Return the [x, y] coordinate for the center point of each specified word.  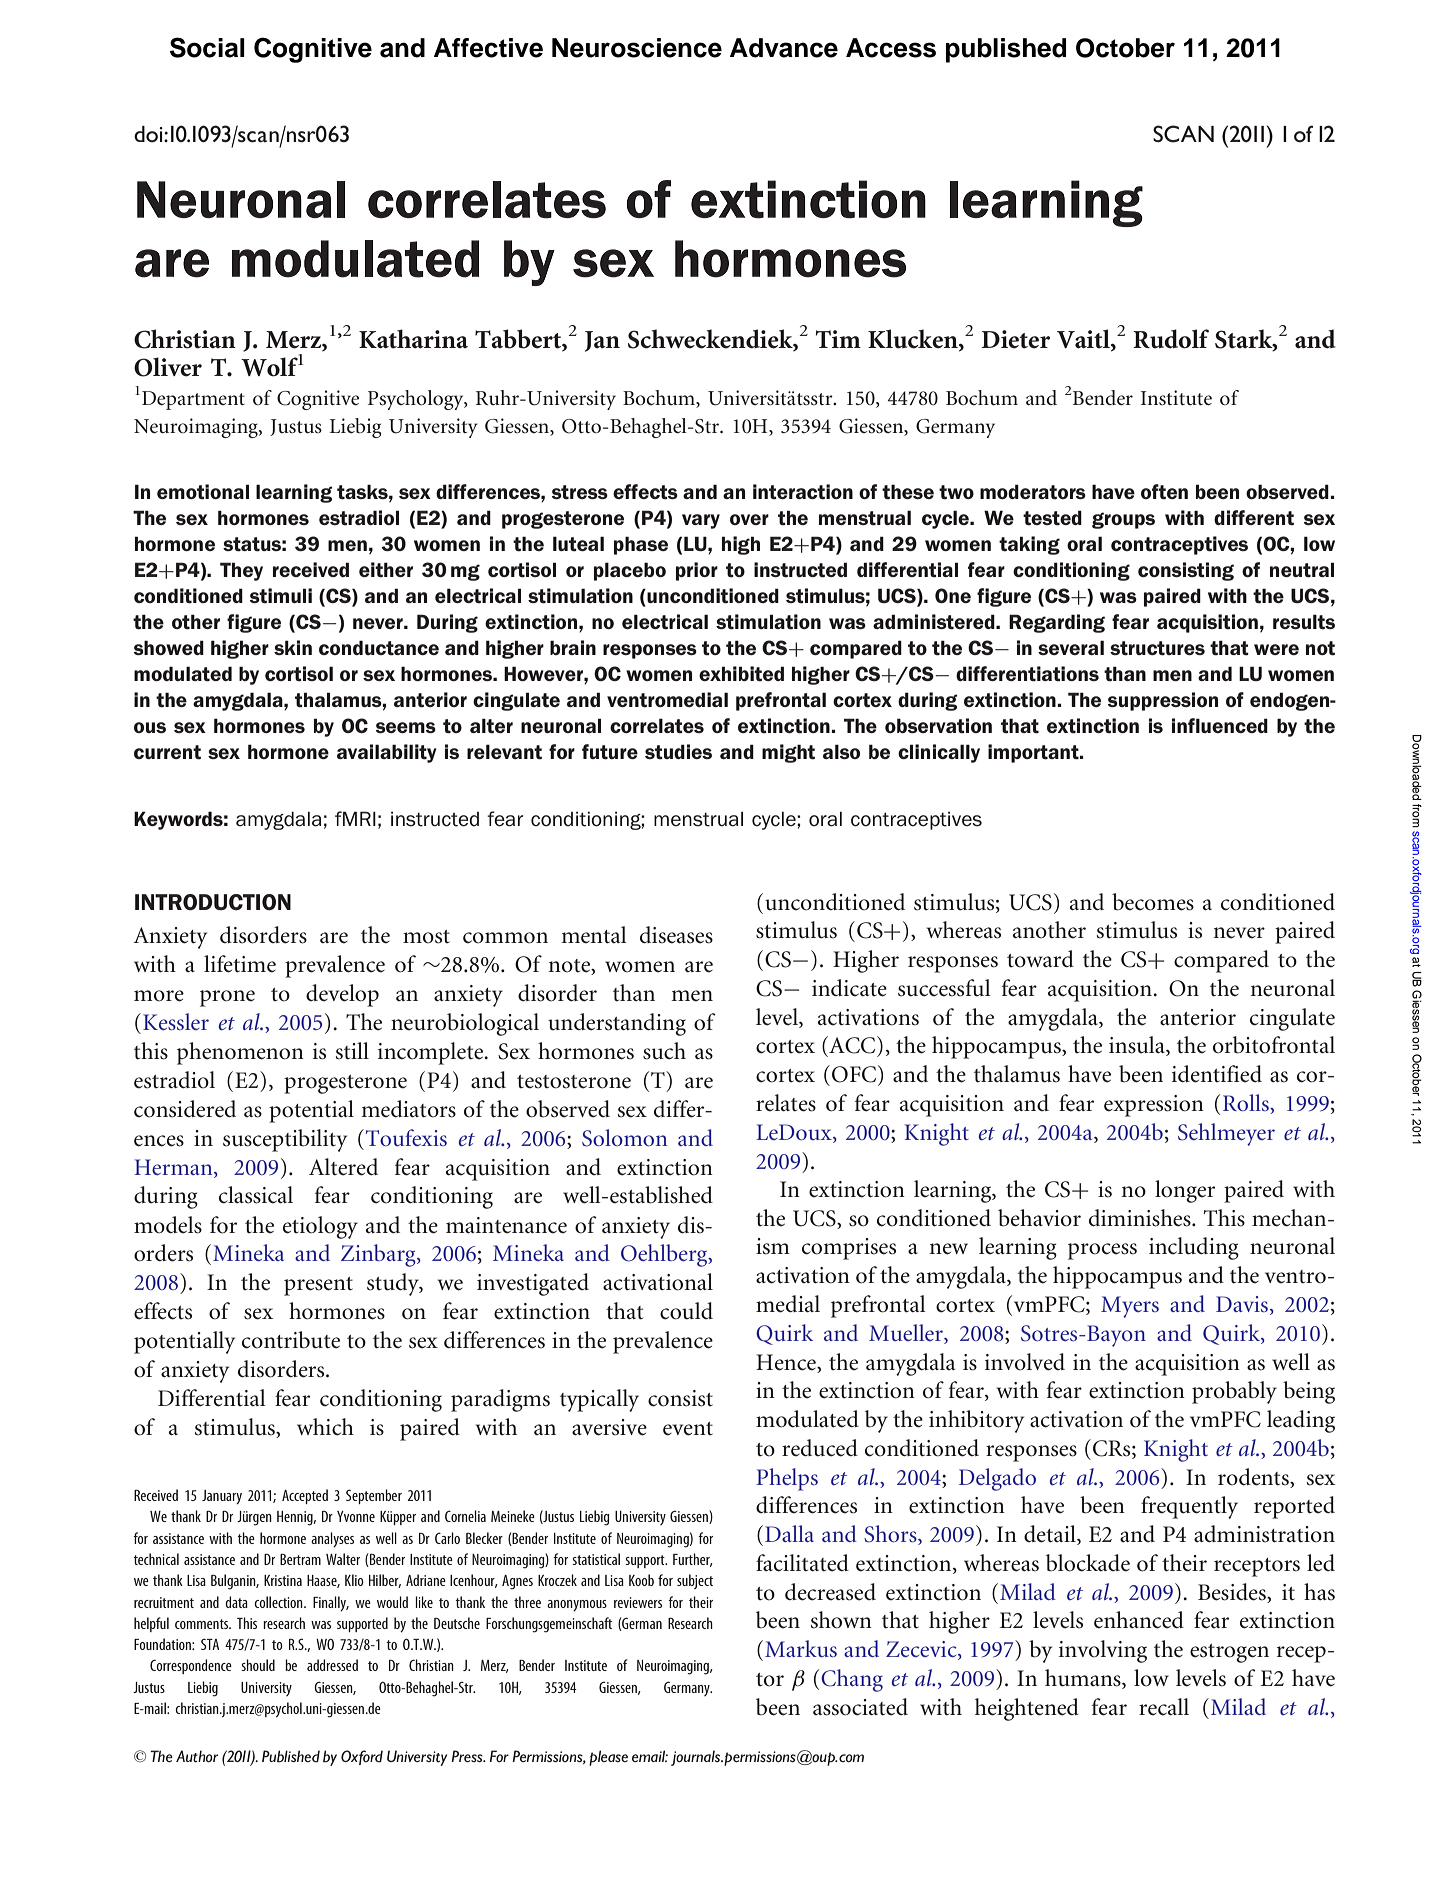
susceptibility [285, 1140]
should [258, 1665]
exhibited [741, 674]
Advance [784, 48]
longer [1185, 1191]
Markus [801, 1648]
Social [207, 47]
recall [1164, 1707]
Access [891, 48]
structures [1157, 648]
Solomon [624, 1138]
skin [293, 647]
